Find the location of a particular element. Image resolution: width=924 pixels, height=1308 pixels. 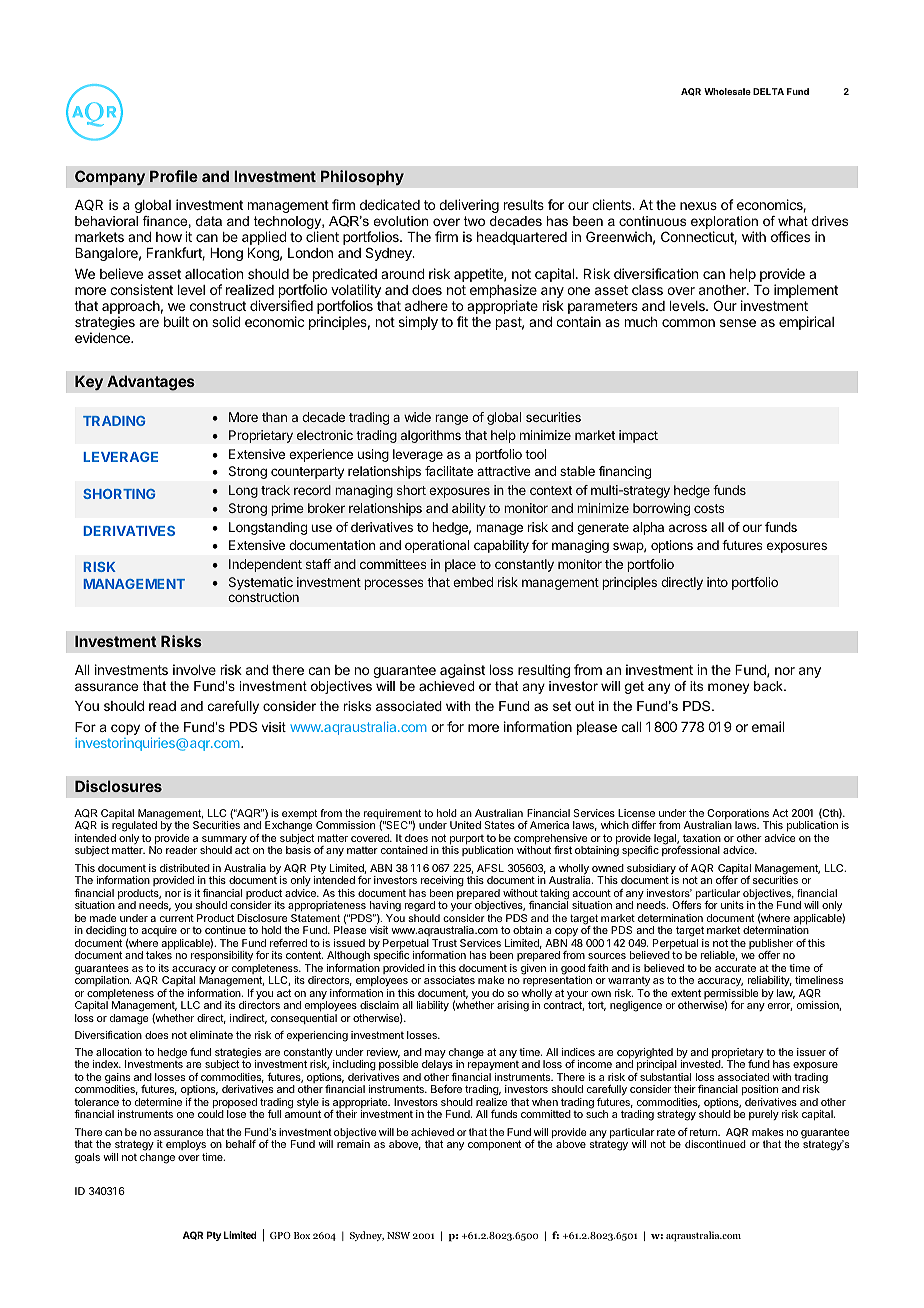

employs is located at coordinates (186, 1147).
